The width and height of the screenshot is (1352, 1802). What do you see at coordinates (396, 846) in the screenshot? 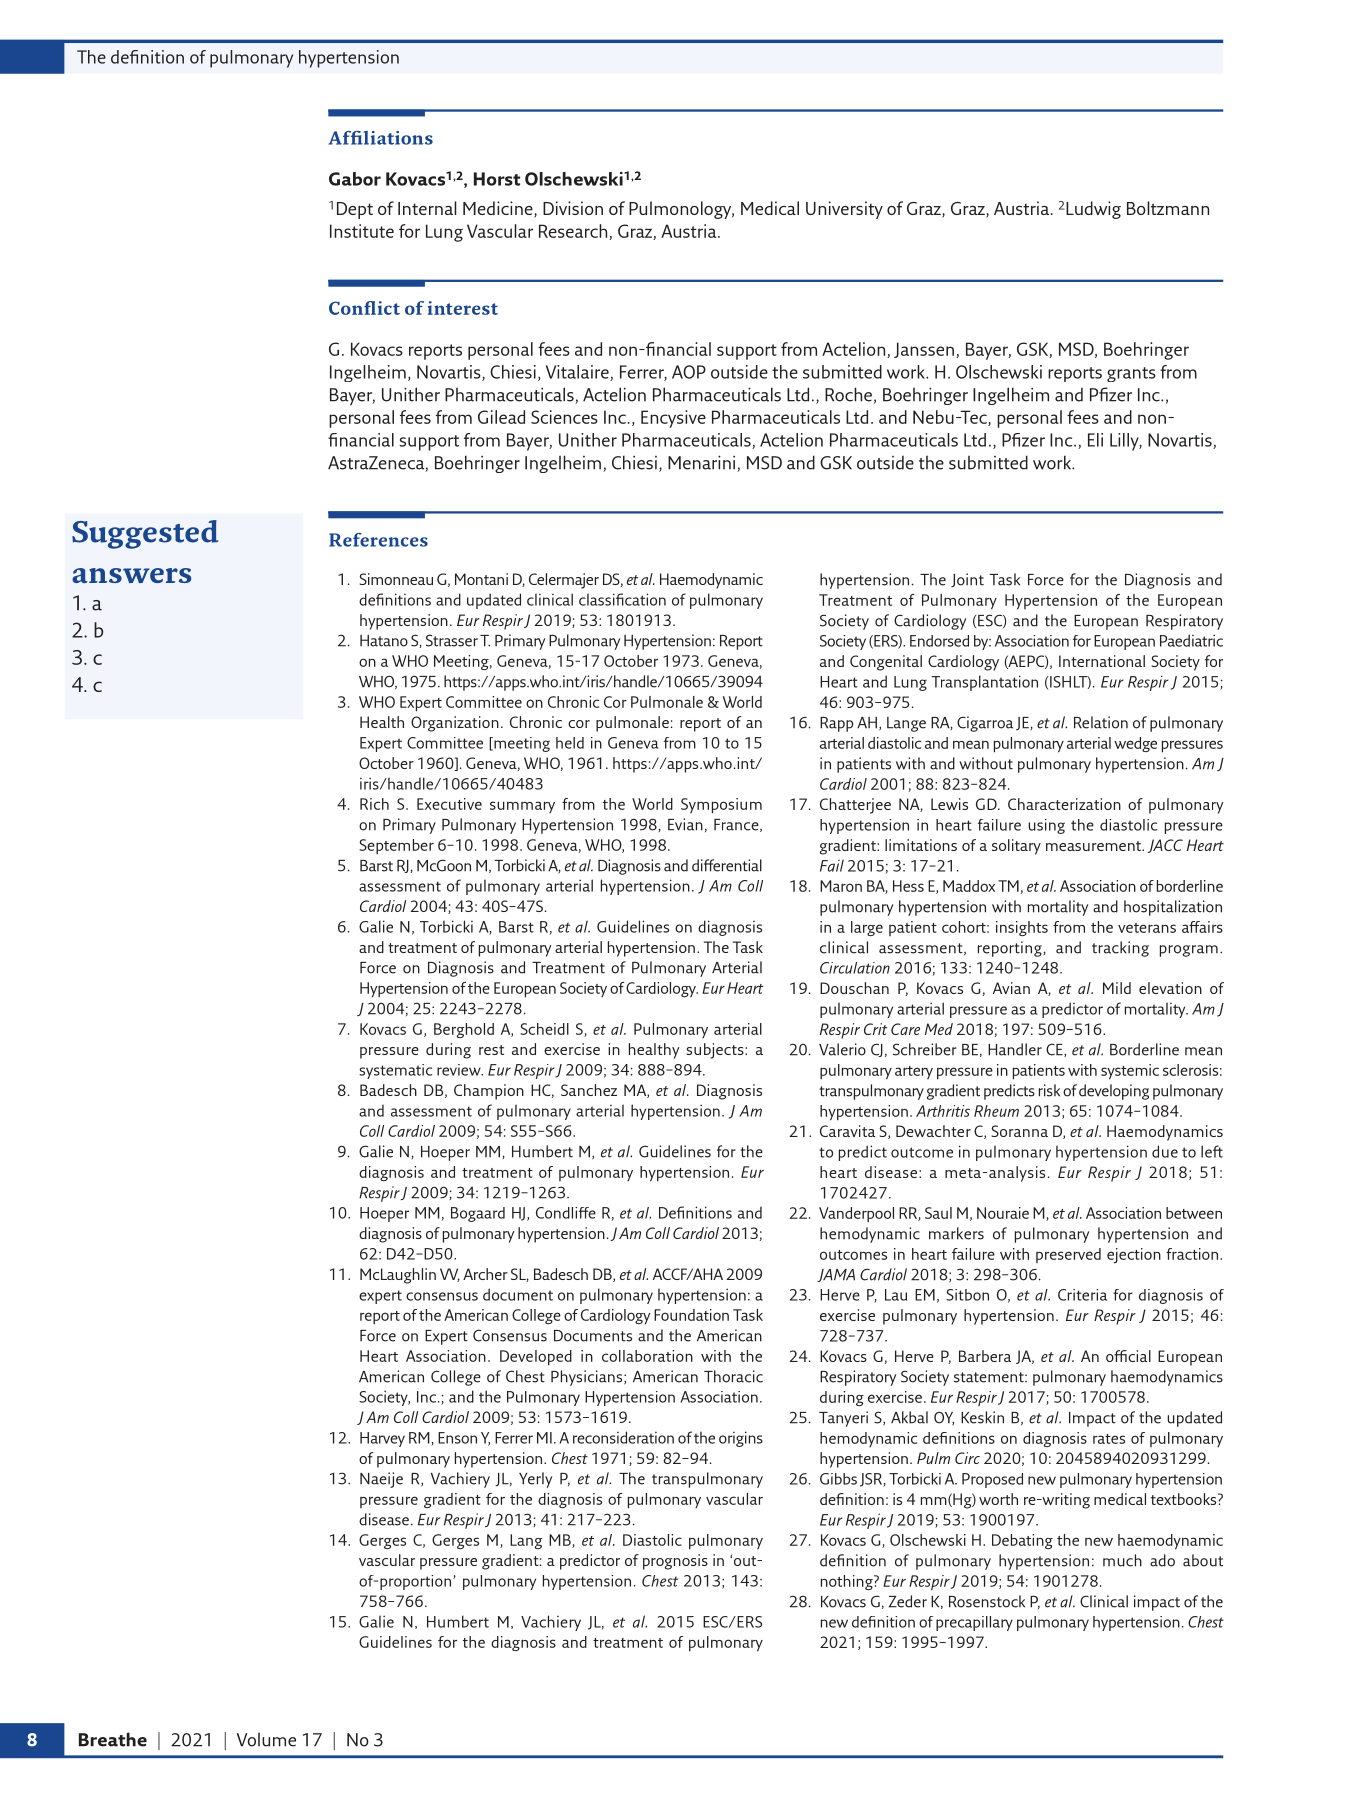
I see `September` at bounding box center [396, 846].
